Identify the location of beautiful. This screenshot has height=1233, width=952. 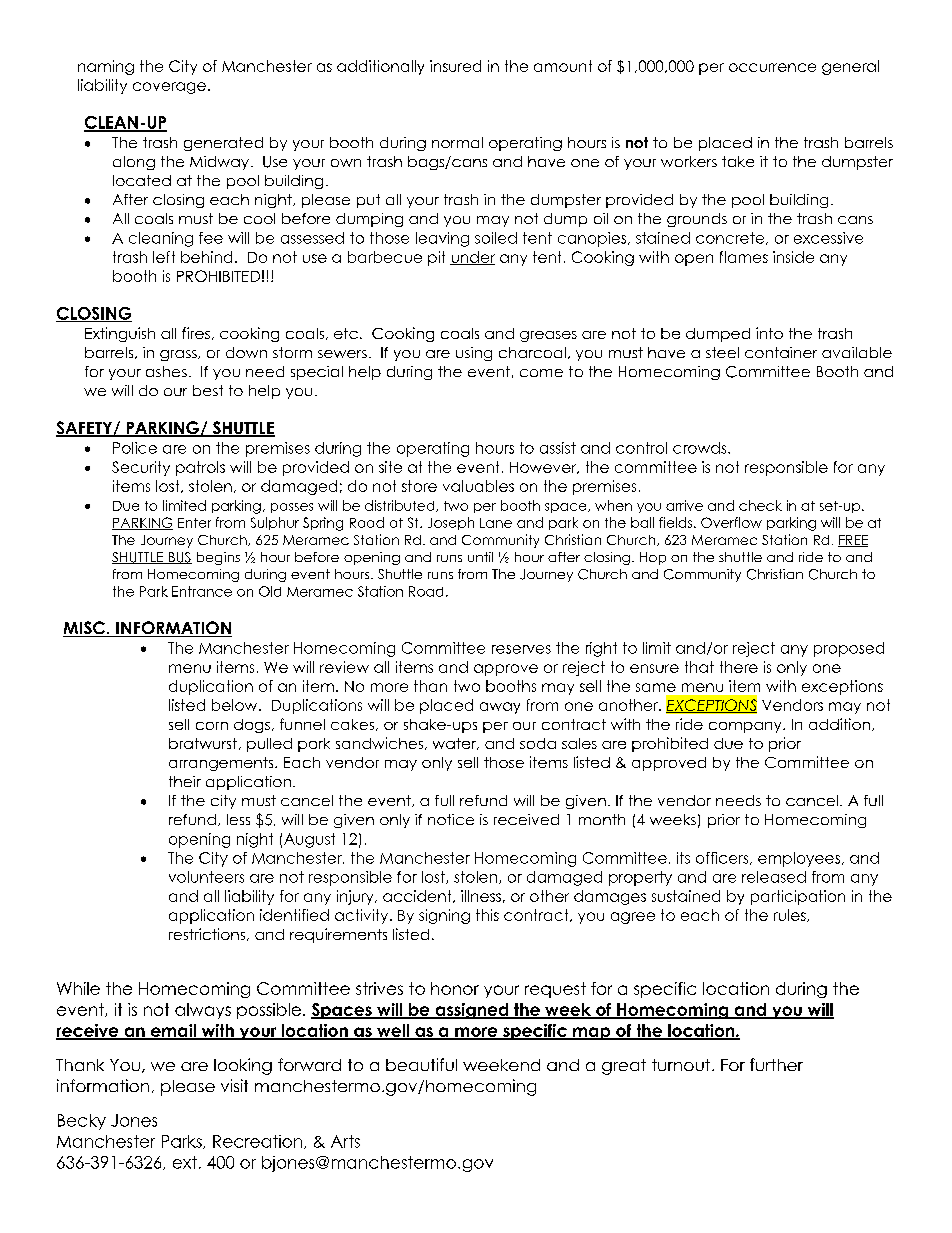
(421, 1064).
